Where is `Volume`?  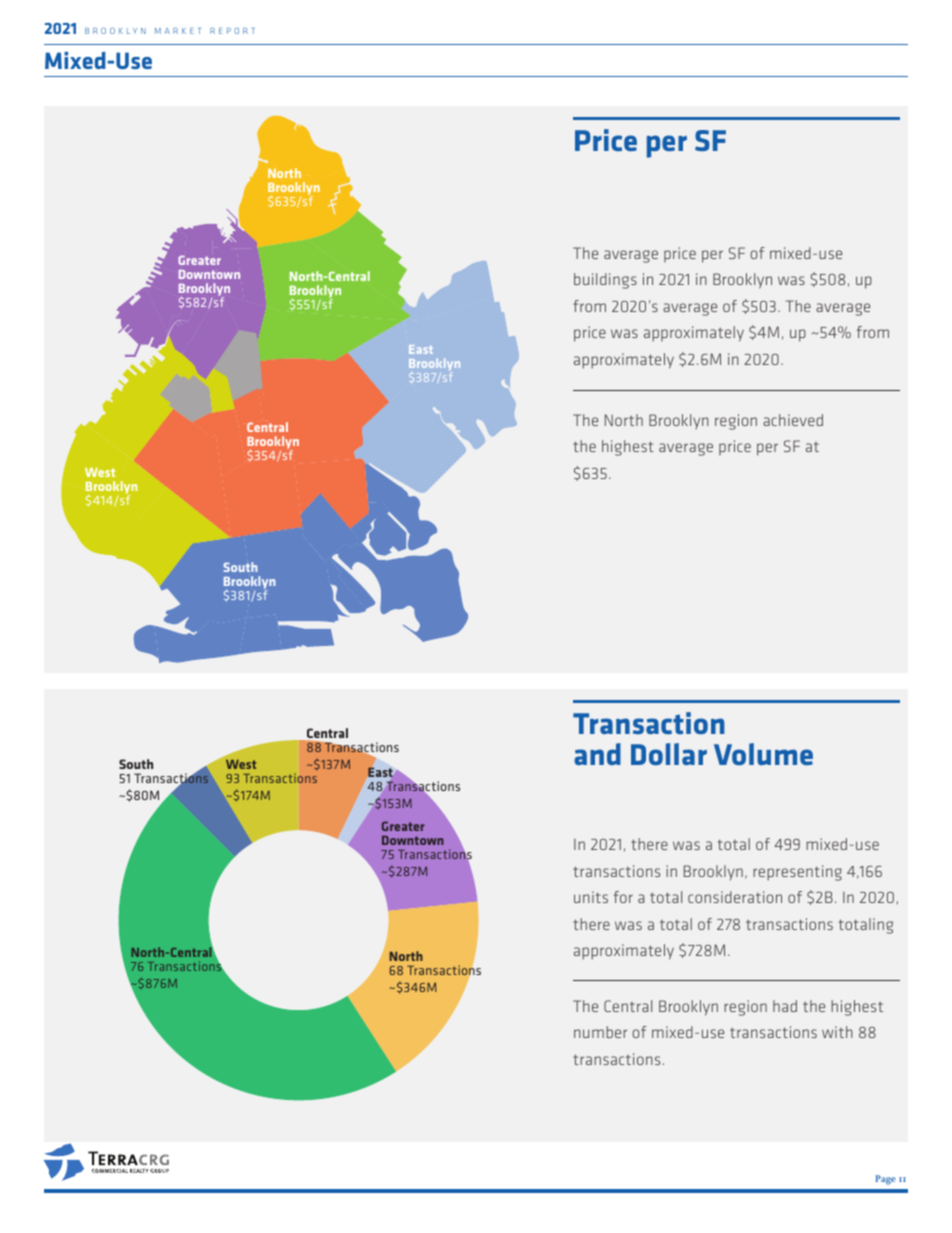
Volume is located at coordinates (763, 754).
